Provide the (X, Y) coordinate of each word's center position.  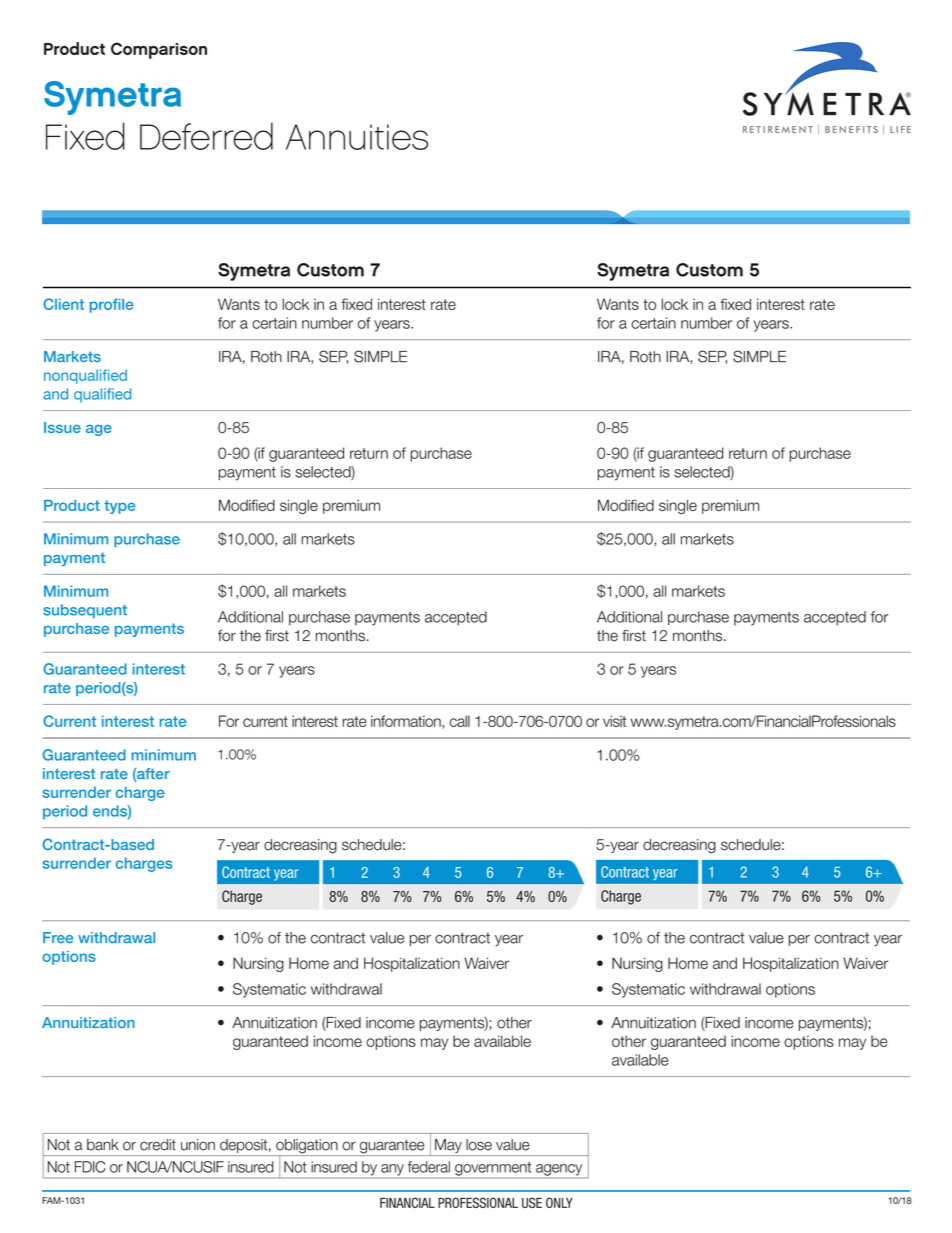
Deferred (206, 136)
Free (58, 937)
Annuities (357, 137)
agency (559, 1171)
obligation (307, 1147)
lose (479, 1145)
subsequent (85, 611)
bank (103, 1145)
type (119, 507)
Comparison (159, 50)
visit (614, 721)
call (459, 721)
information (407, 722)
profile (111, 306)
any (392, 1171)
